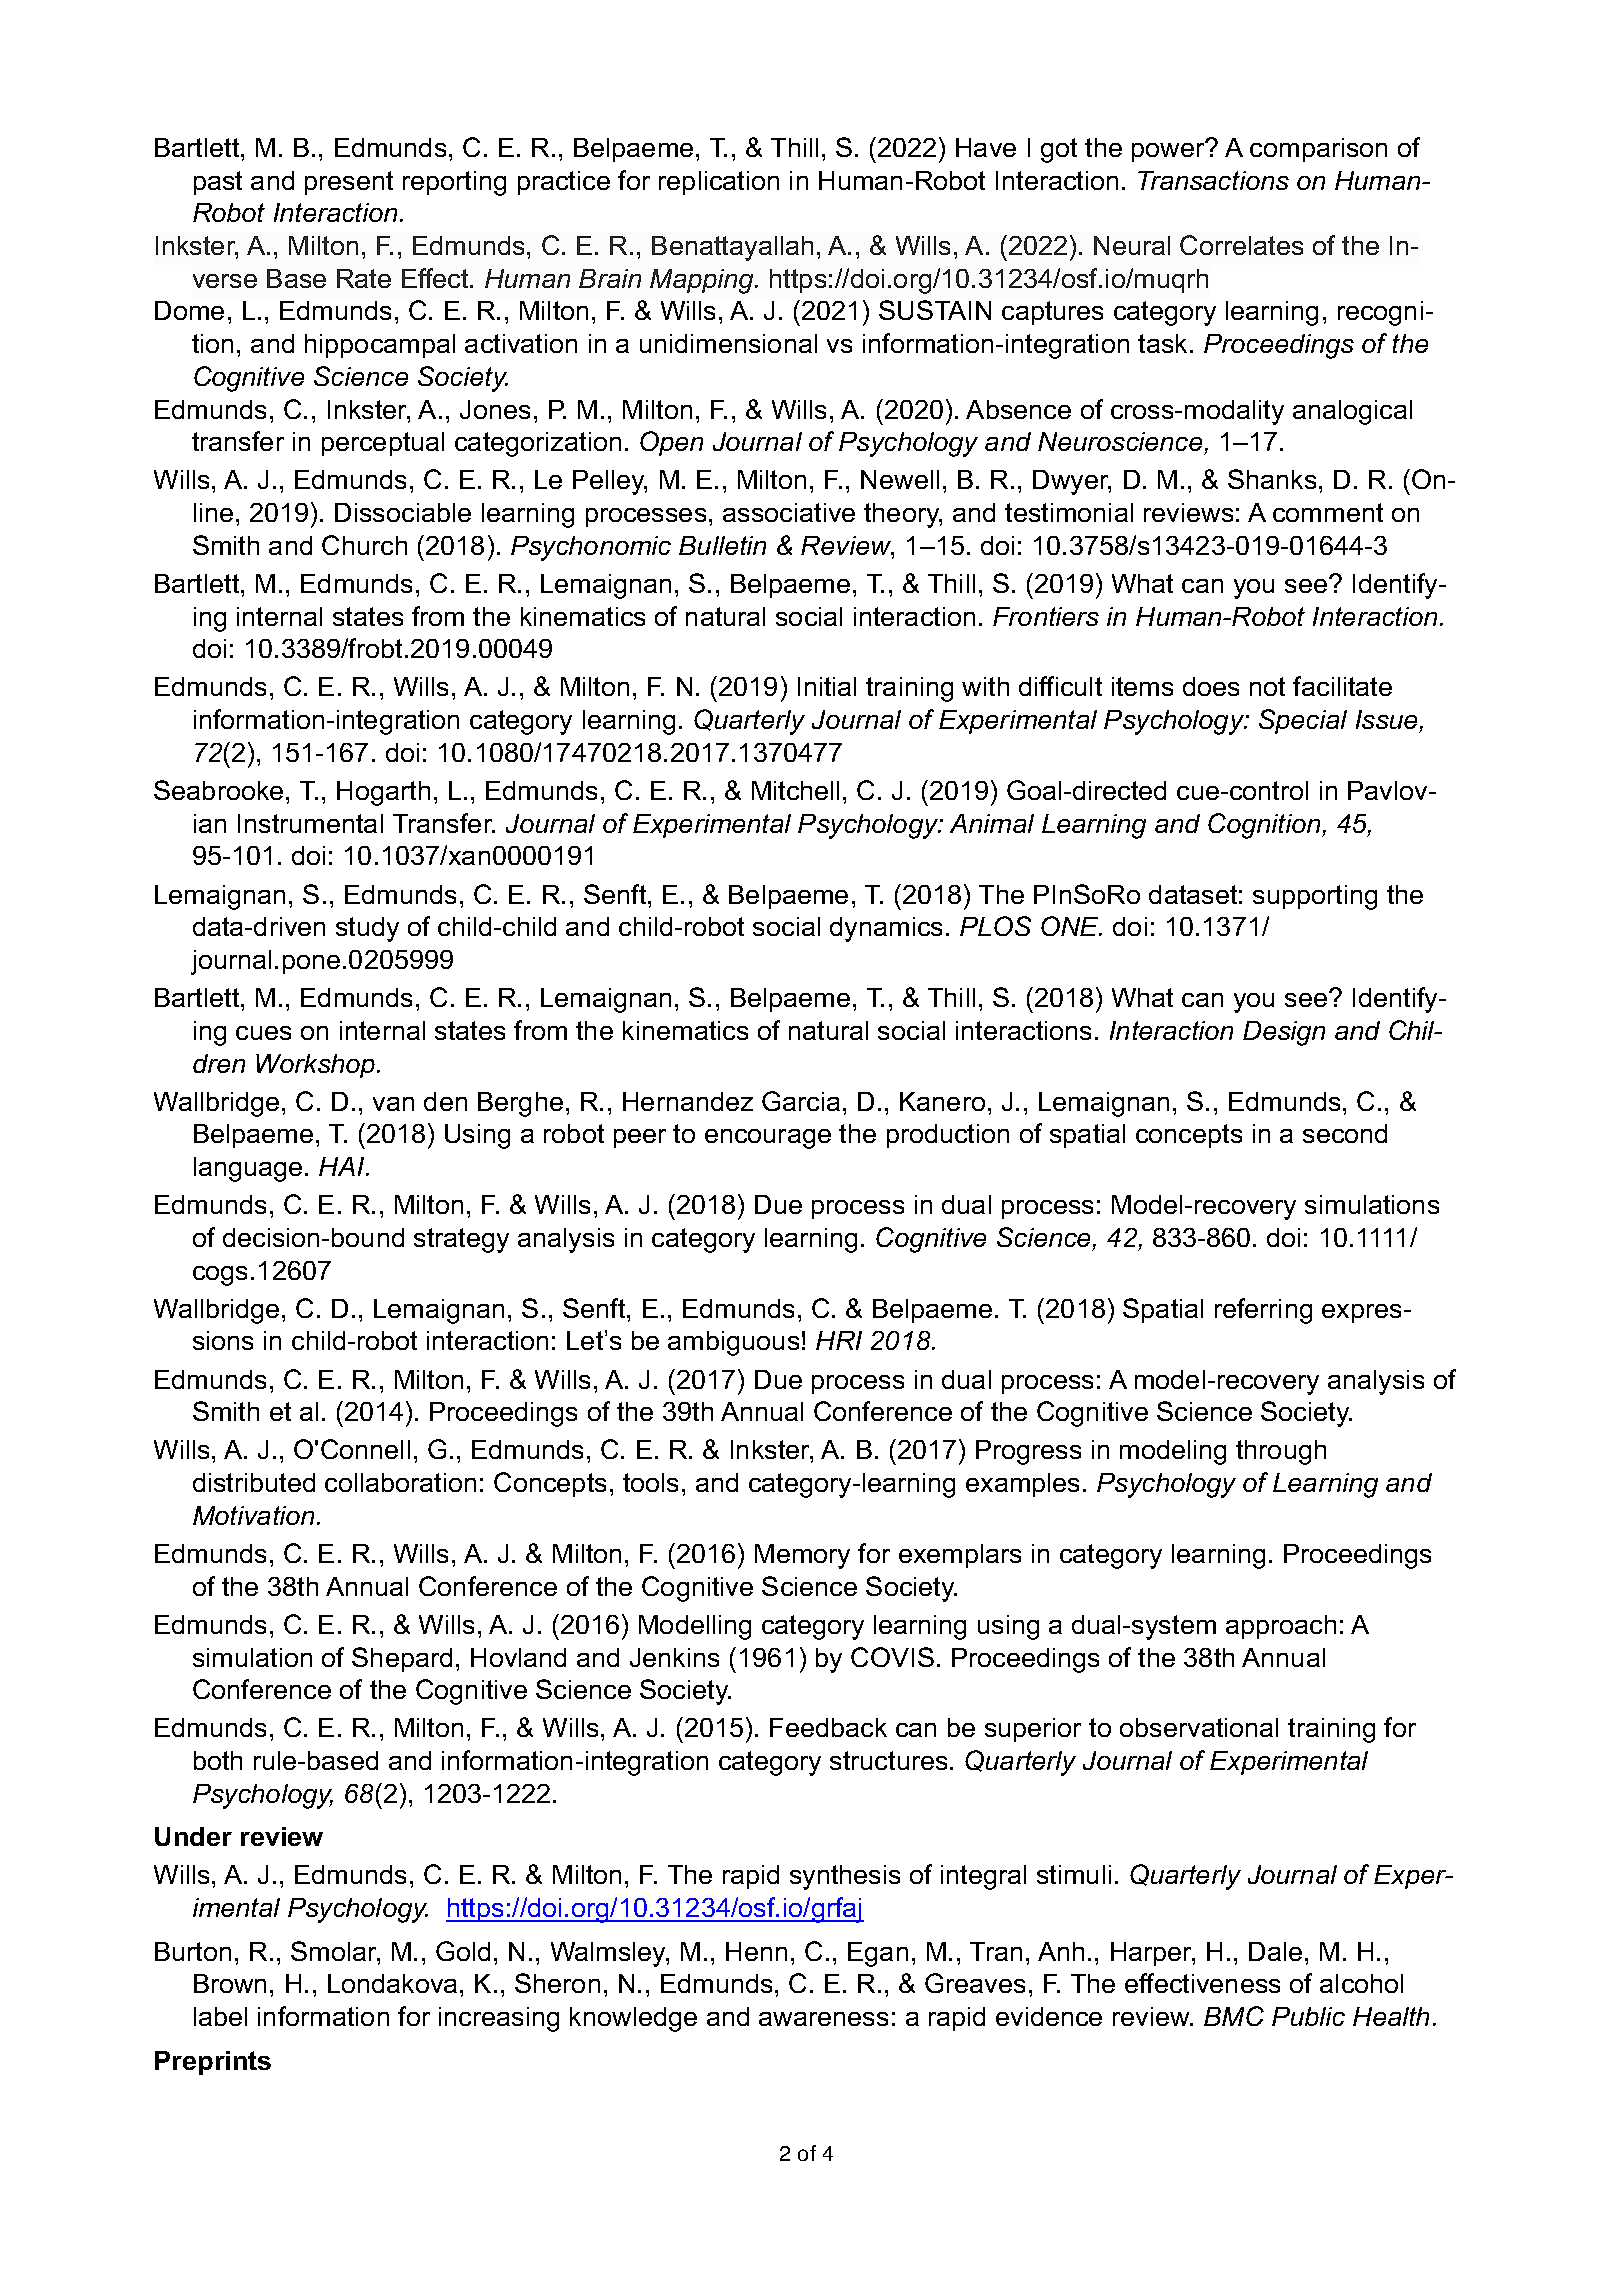 The width and height of the image is (1614, 2282). What do you see at coordinates (1281, 1627) in the image?
I see `approach` at bounding box center [1281, 1627].
